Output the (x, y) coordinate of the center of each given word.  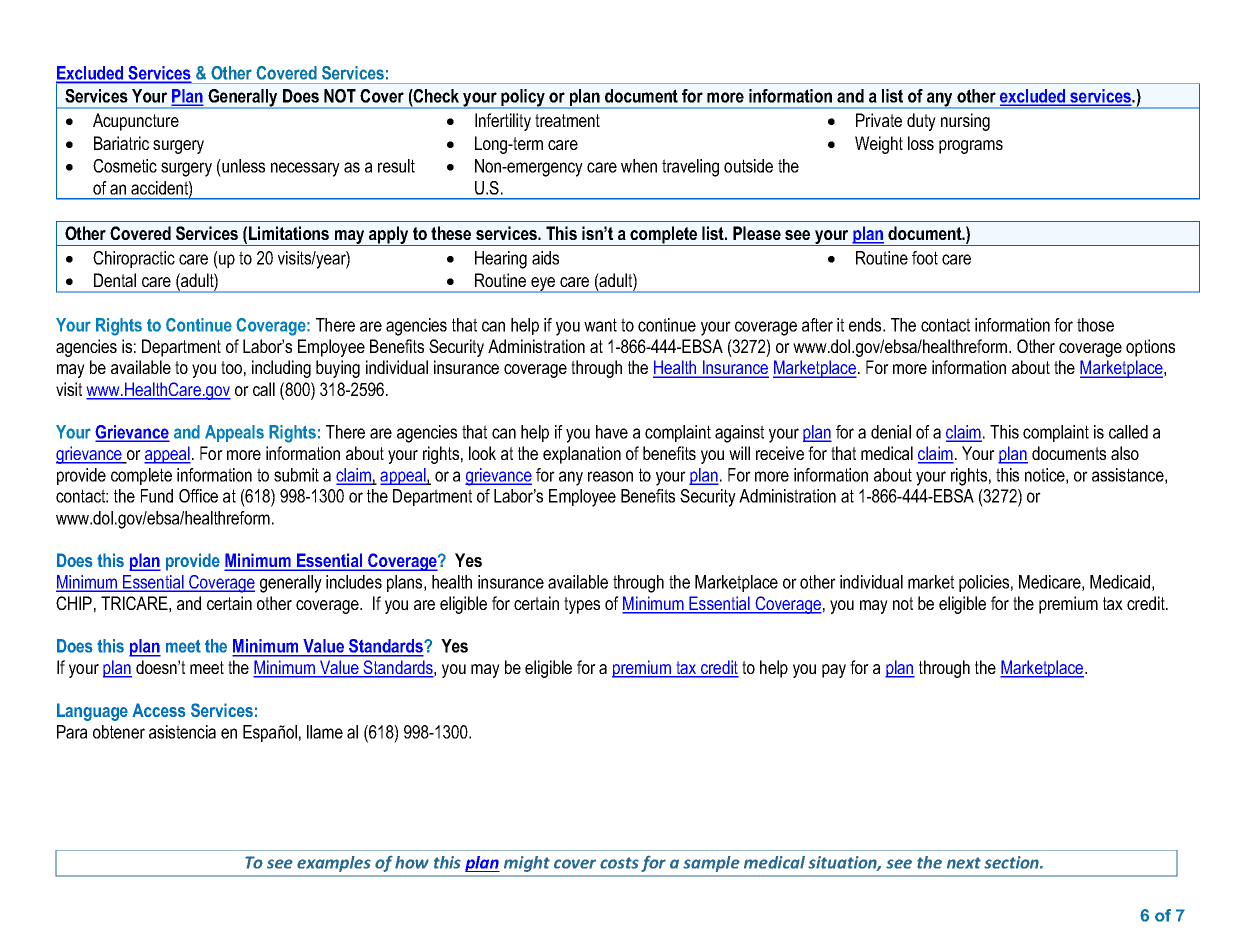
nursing (965, 122)
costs (619, 863)
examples (334, 864)
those (1095, 325)
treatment (567, 120)
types (582, 605)
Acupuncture (136, 122)
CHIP (74, 603)
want (600, 325)
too (231, 367)
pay (834, 671)
